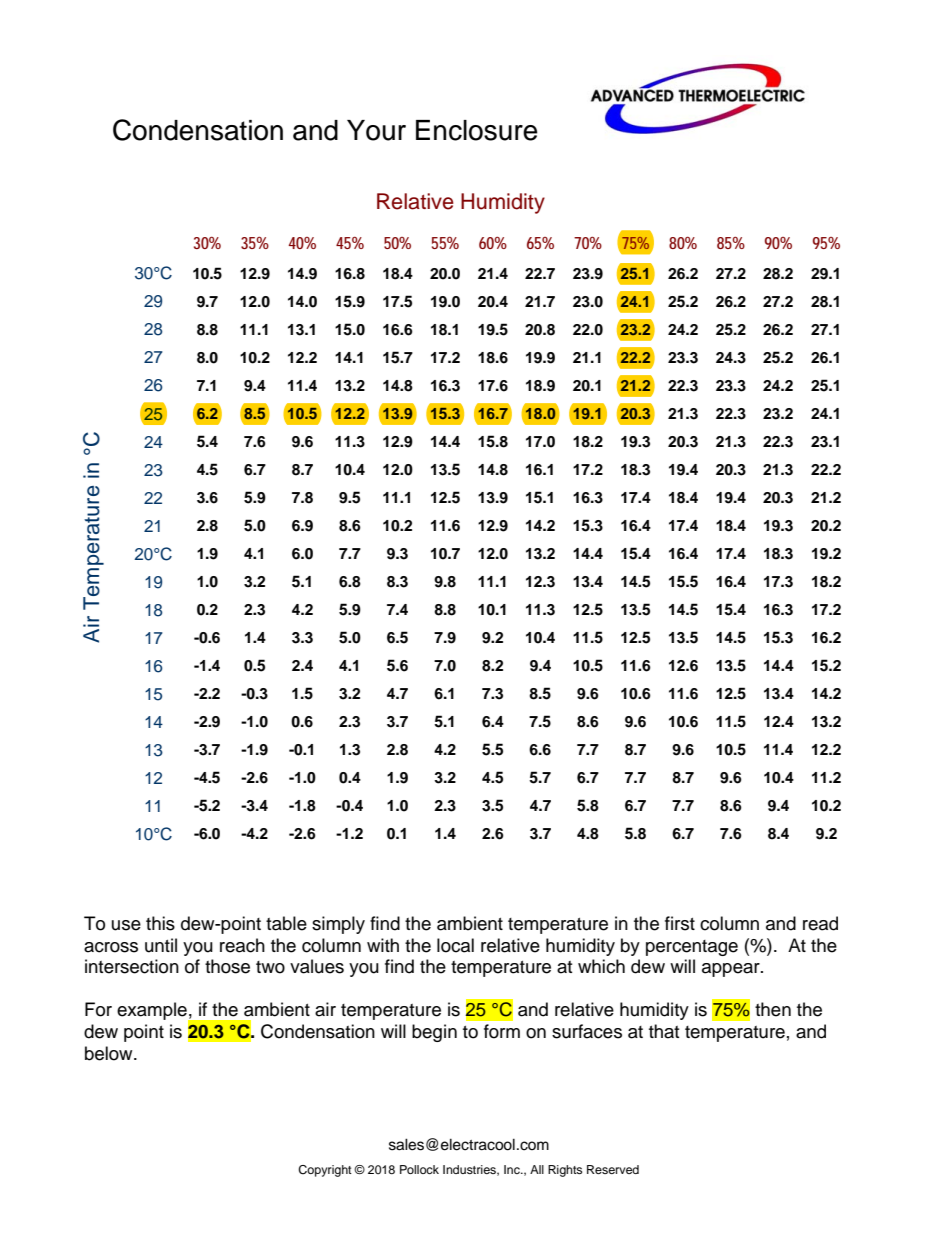  What do you see at coordinates (325, 1171) in the screenshot?
I see `Copyright` at bounding box center [325, 1171].
